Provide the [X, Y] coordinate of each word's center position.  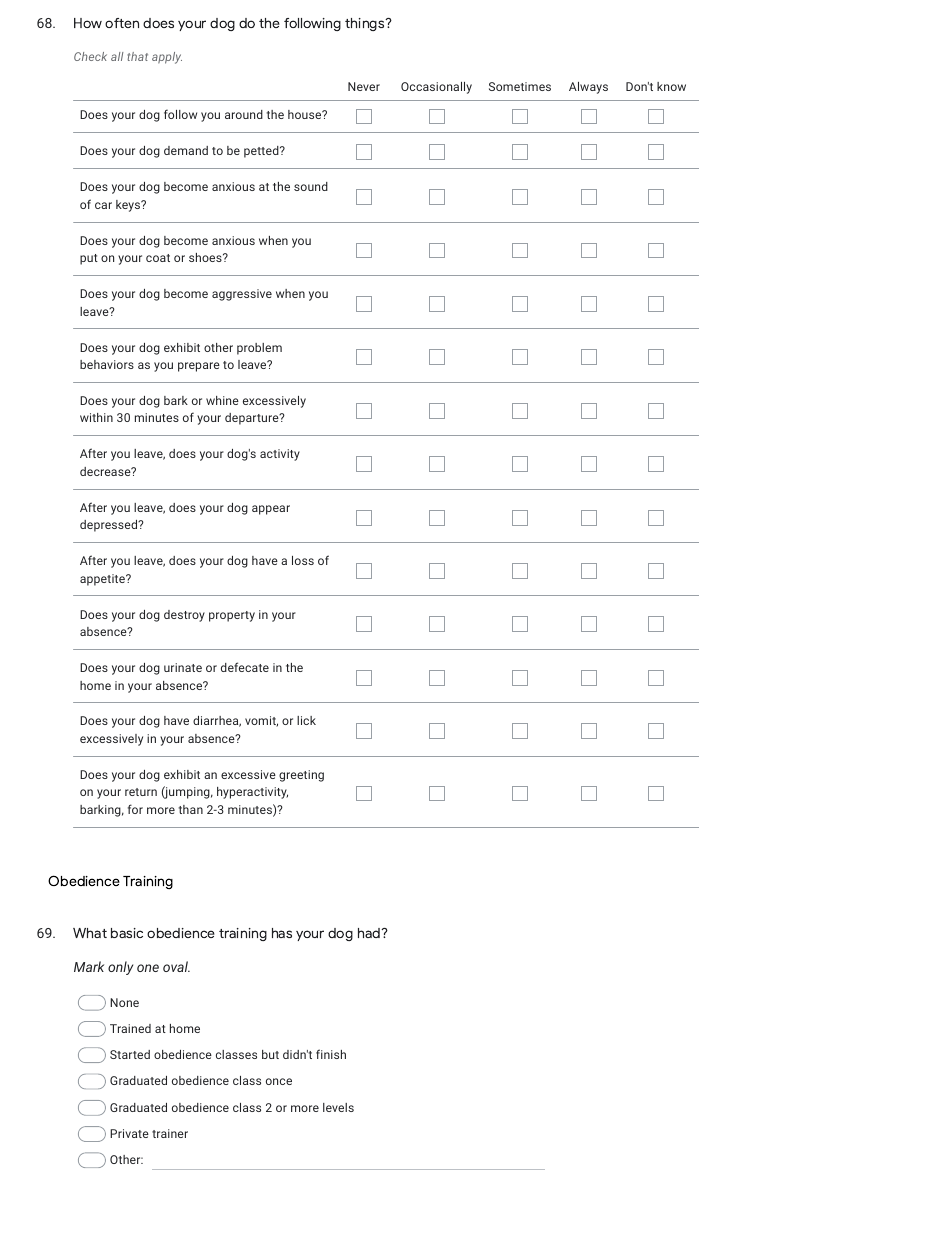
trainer [170, 1133]
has [282, 933]
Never [364, 86]
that [137, 56]
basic [127, 933]
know [671, 86]
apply [167, 58]
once [279, 1081]
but [270, 1054]
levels [338, 1107]
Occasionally [436, 88]
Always [588, 88]
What [90, 933]
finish [331, 1054]
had [370, 933]
